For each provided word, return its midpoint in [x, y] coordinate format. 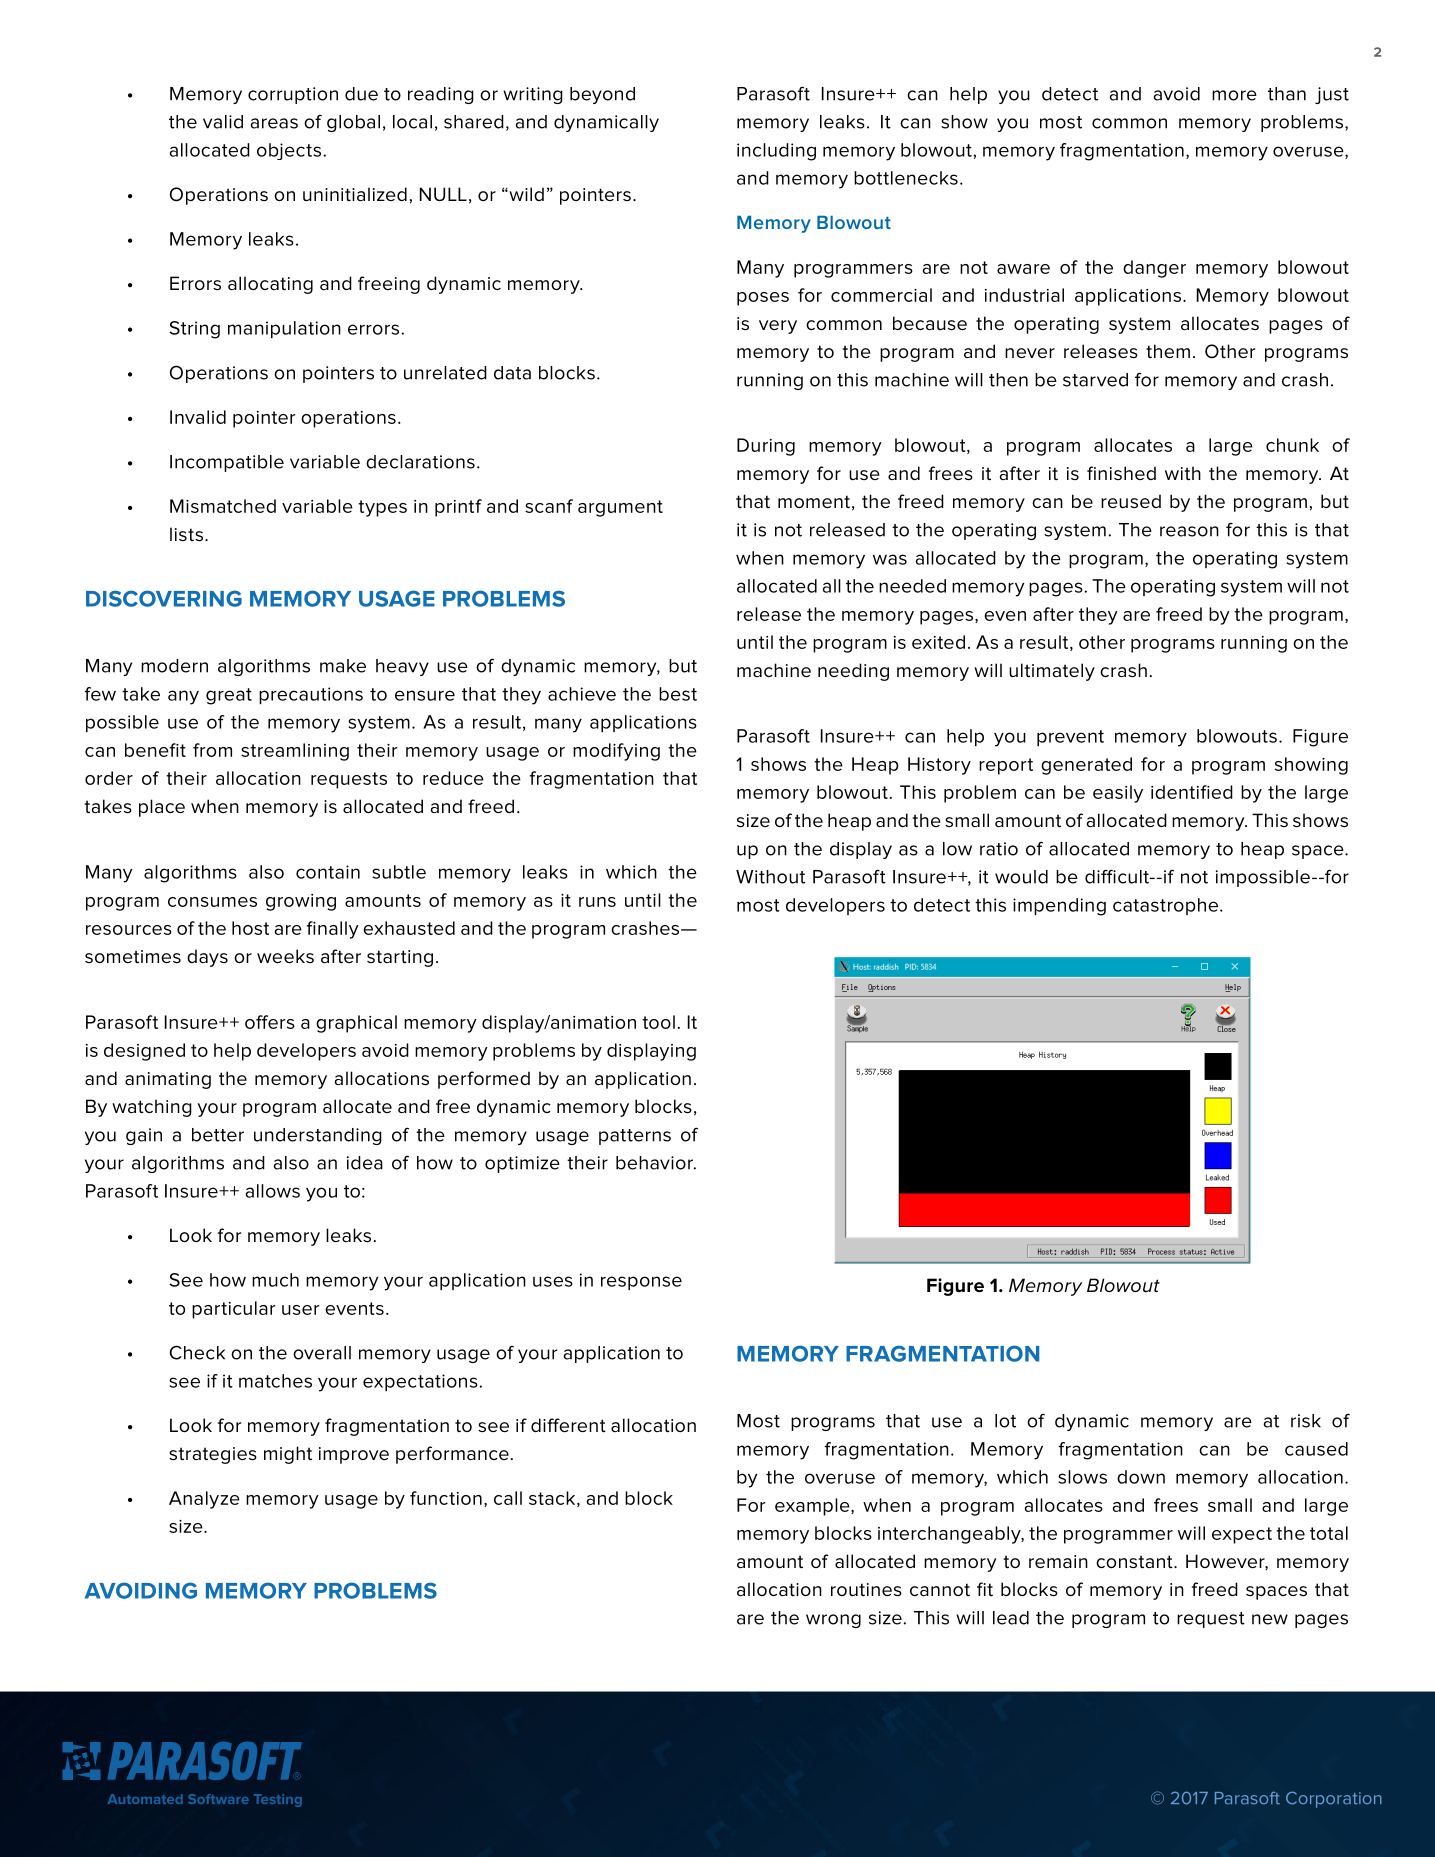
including [776, 152]
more [1234, 95]
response [641, 1283]
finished [1121, 473]
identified [1192, 792]
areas [274, 123]
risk [1306, 1421]
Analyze [204, 1500]
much [275, 1280]
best [678, 694]
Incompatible [227, 463]
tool [658, 1022]
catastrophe [1167, 906]
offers [270, 1022]
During [766, 447]
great [229, 696]
